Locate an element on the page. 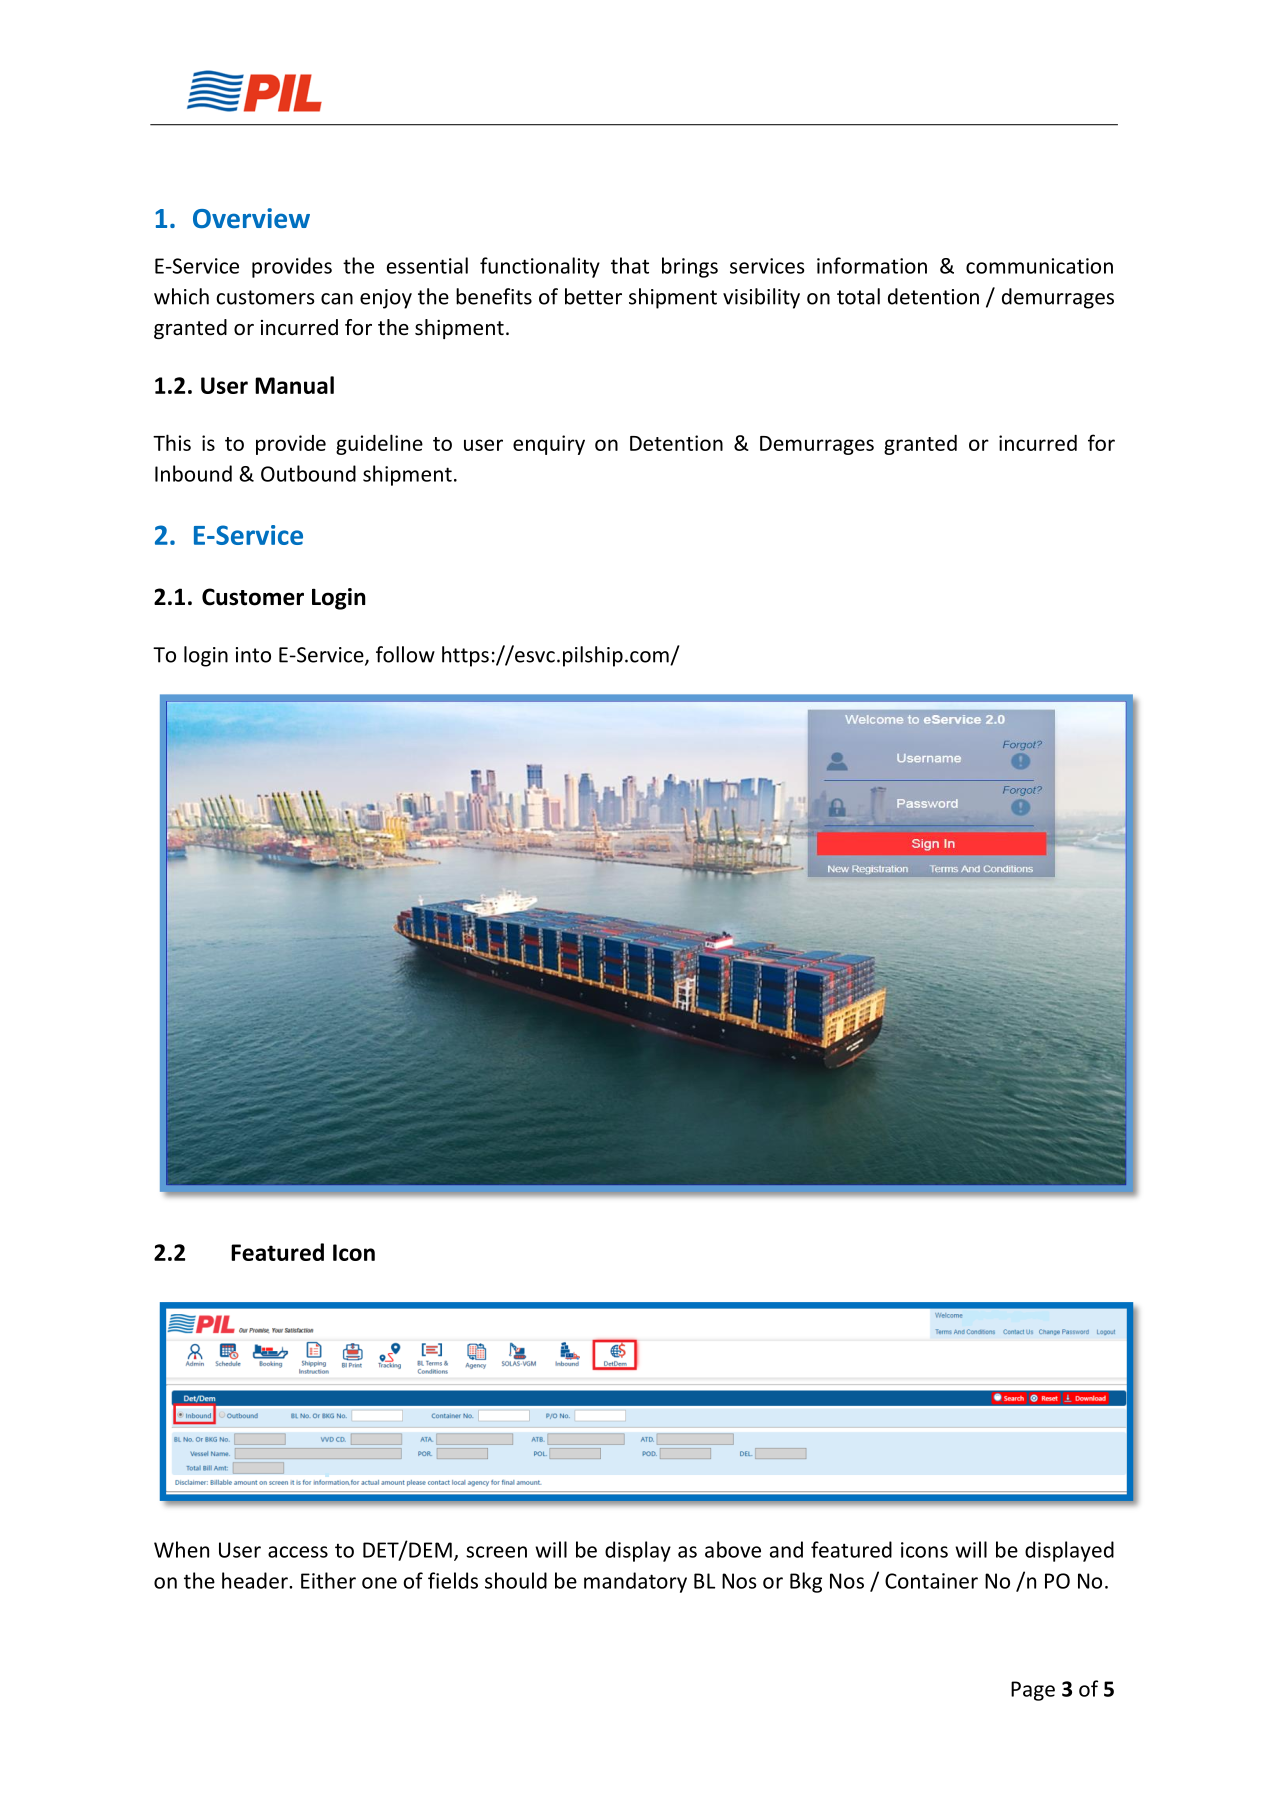 Image resolution: width=1268 pixels, height=1793 pixels. Overview is located at coordinates (251, 218).
